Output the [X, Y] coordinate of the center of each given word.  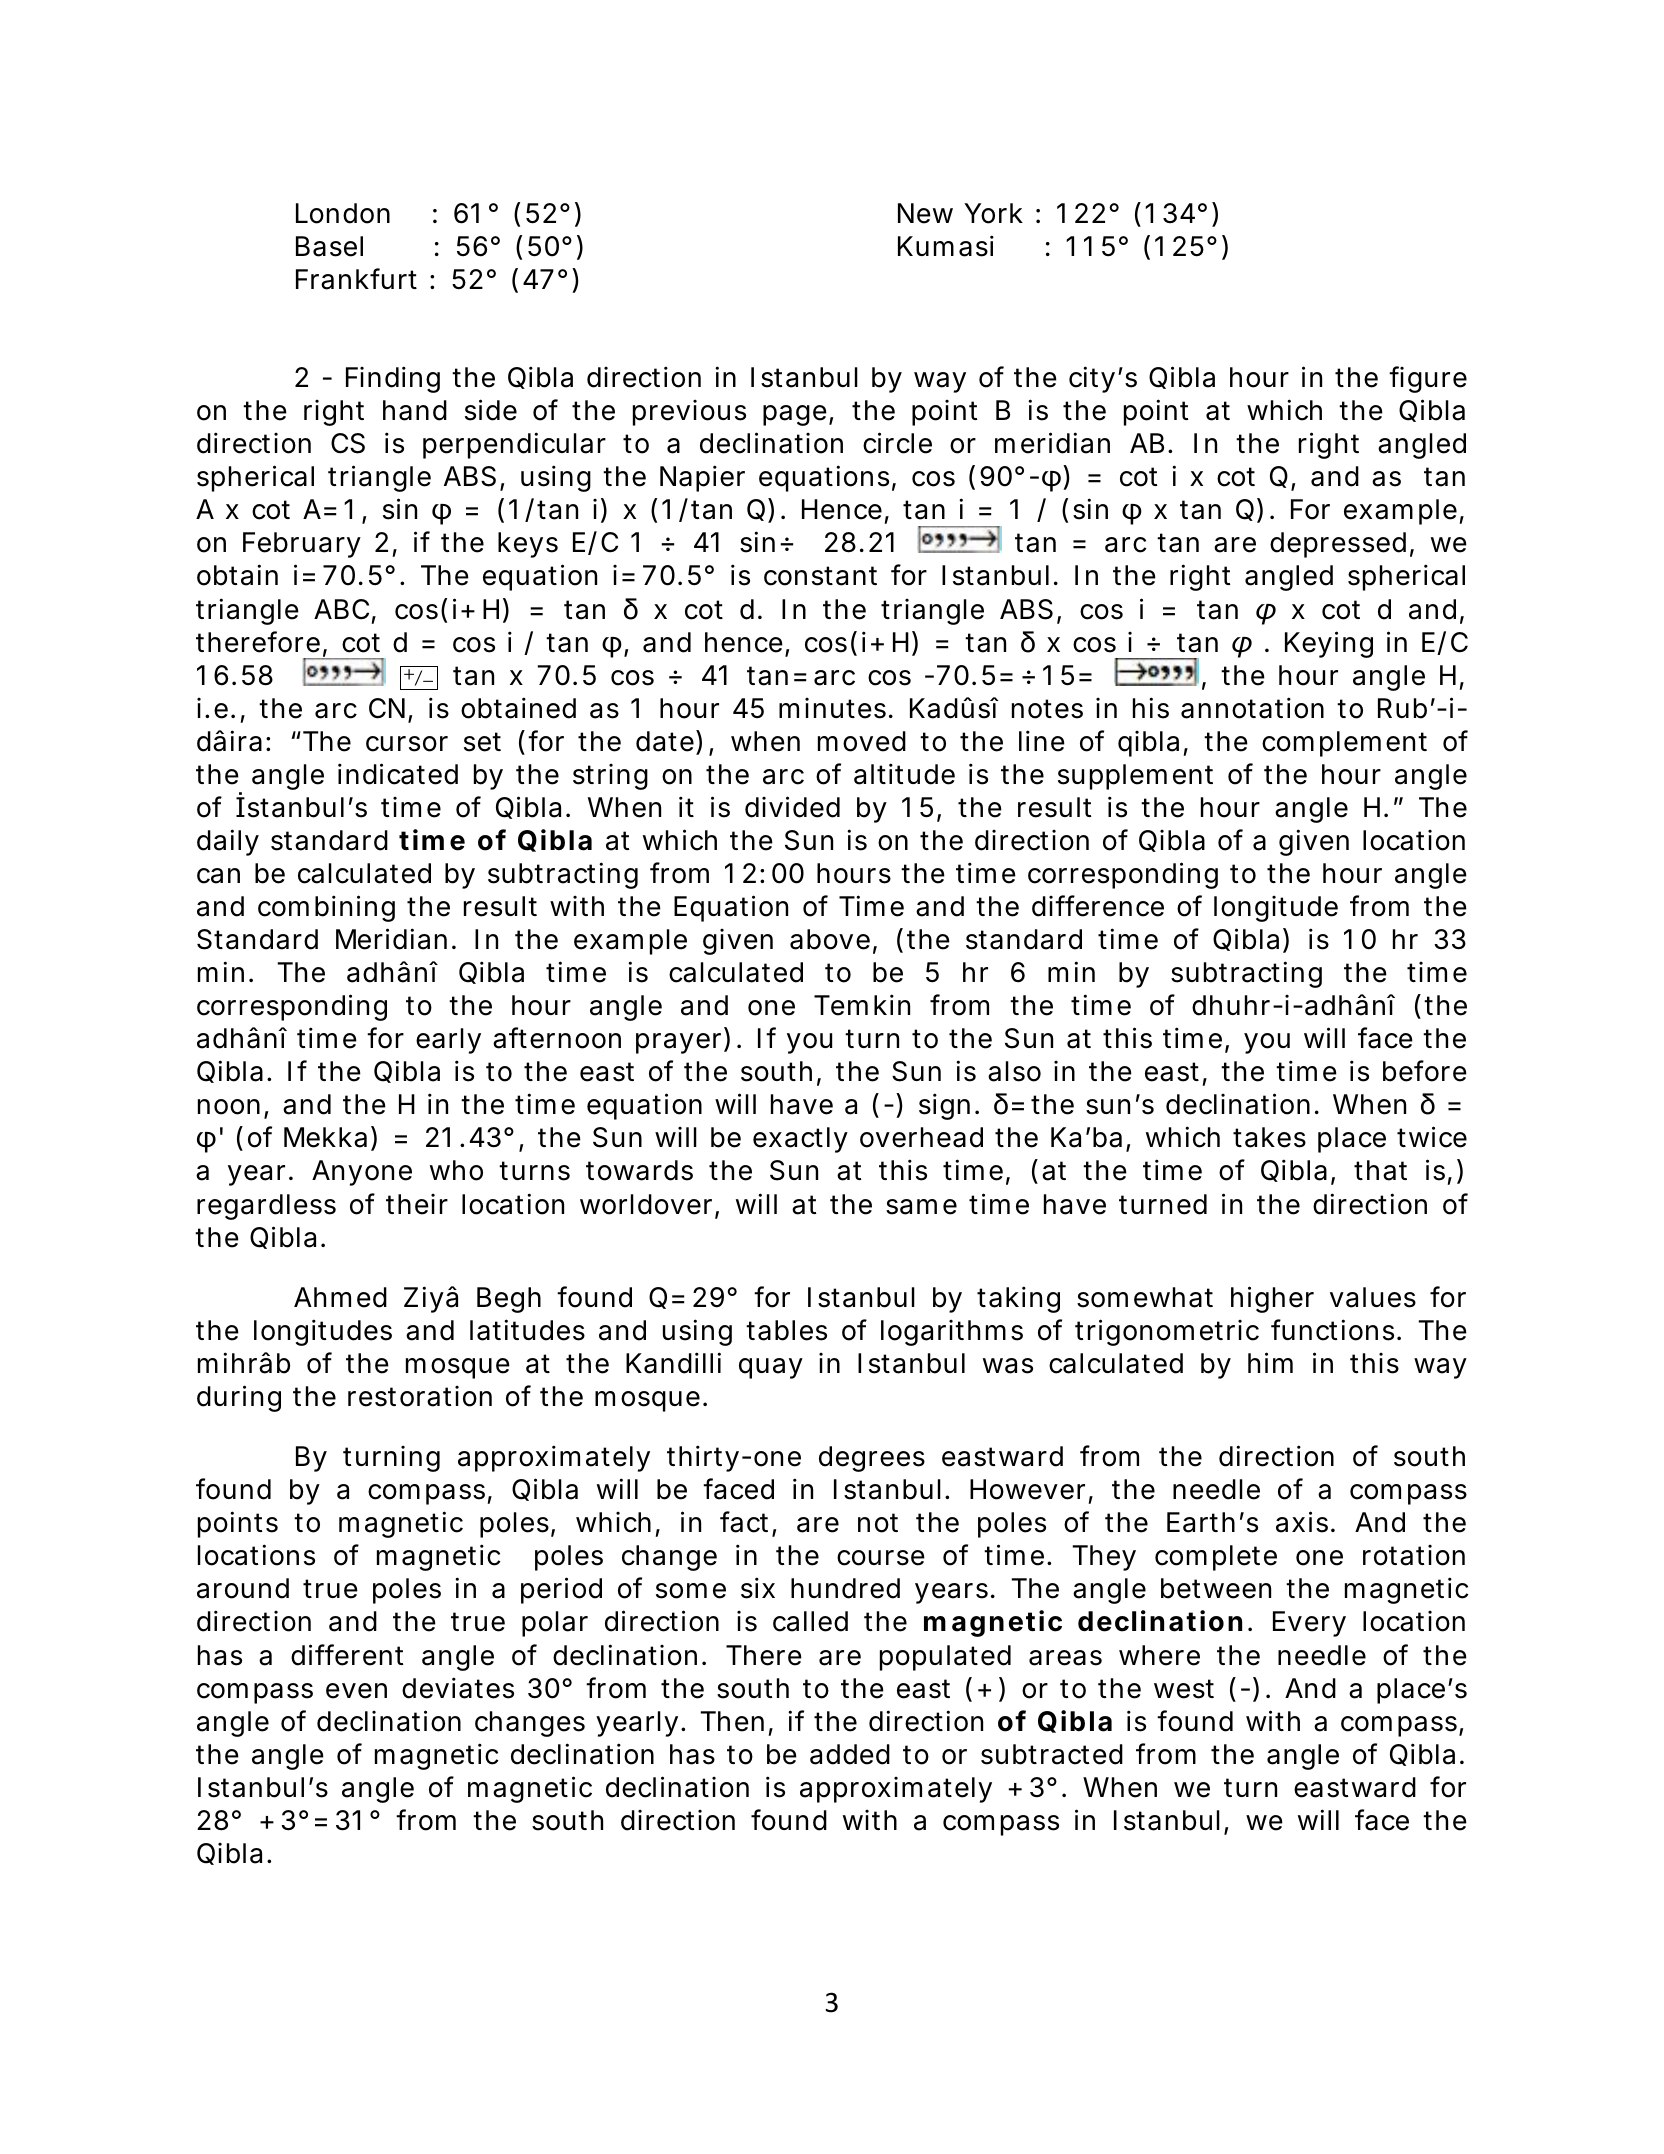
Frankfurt [356, 279]
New [925, 213]
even [356, 1691]
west [1184, 1689]
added [850, 1754]
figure [1428, 379]
